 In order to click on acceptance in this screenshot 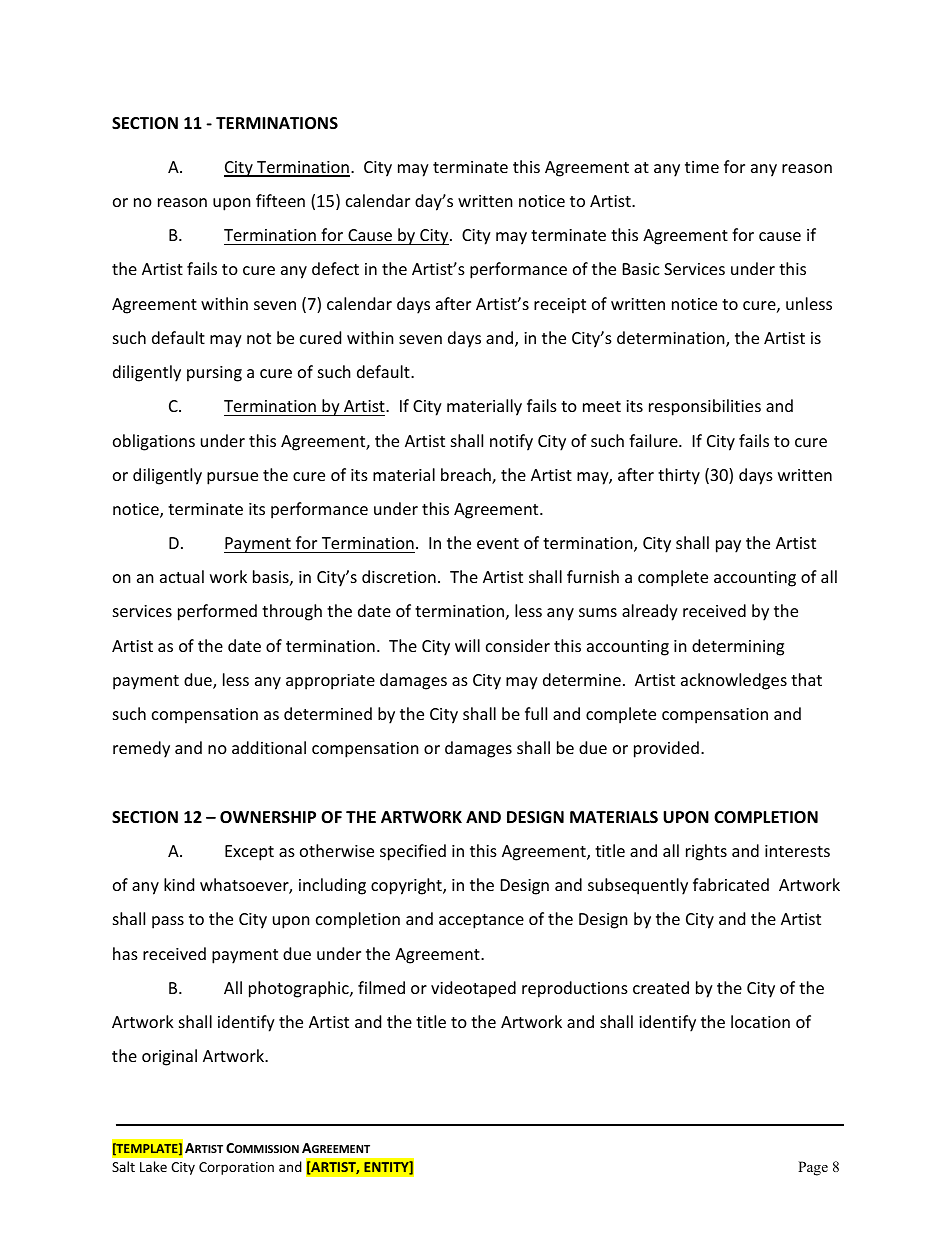, I will do `click(481, 921)`.
